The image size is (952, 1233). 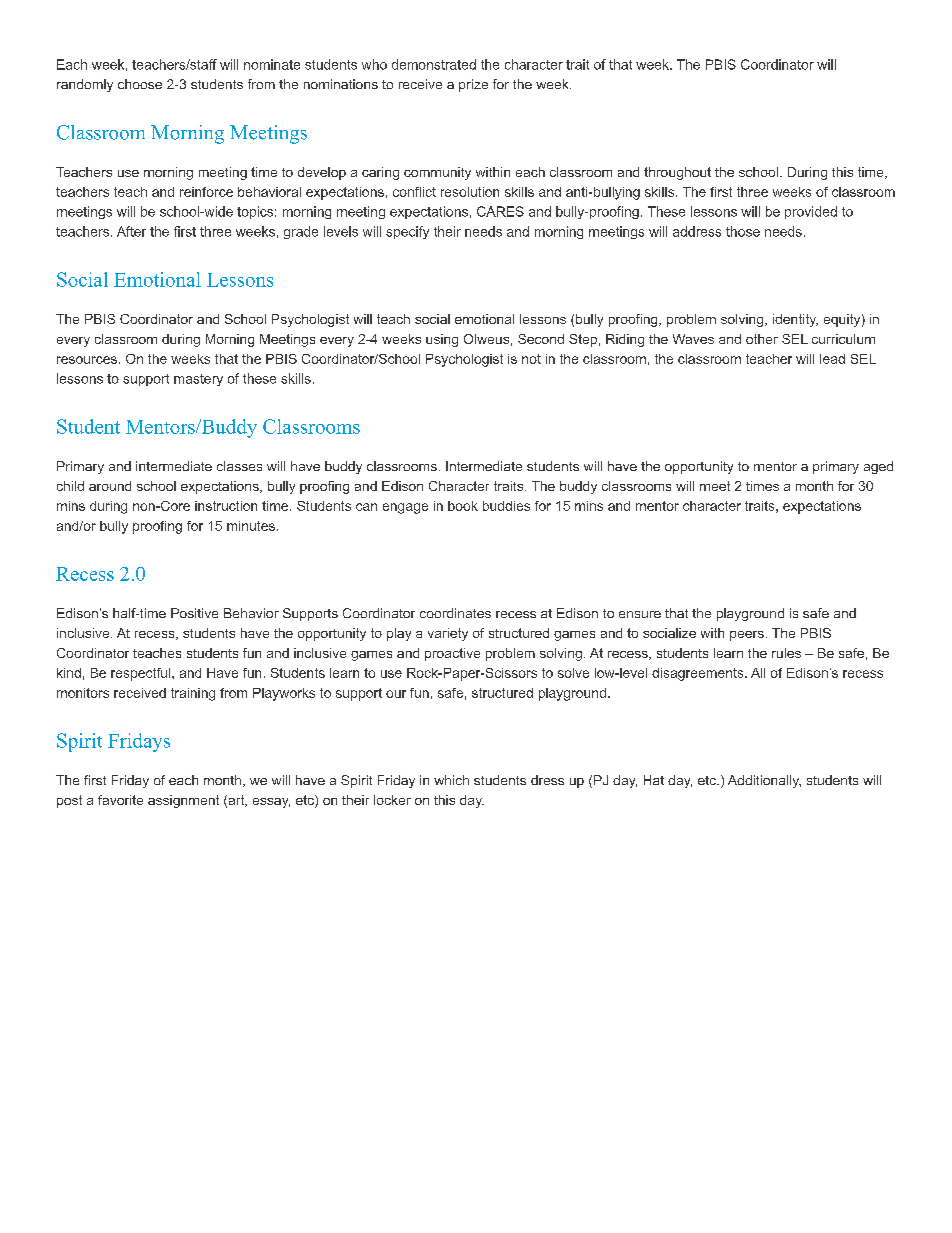 I want to click on minutes, so click(x=251, y=526).
